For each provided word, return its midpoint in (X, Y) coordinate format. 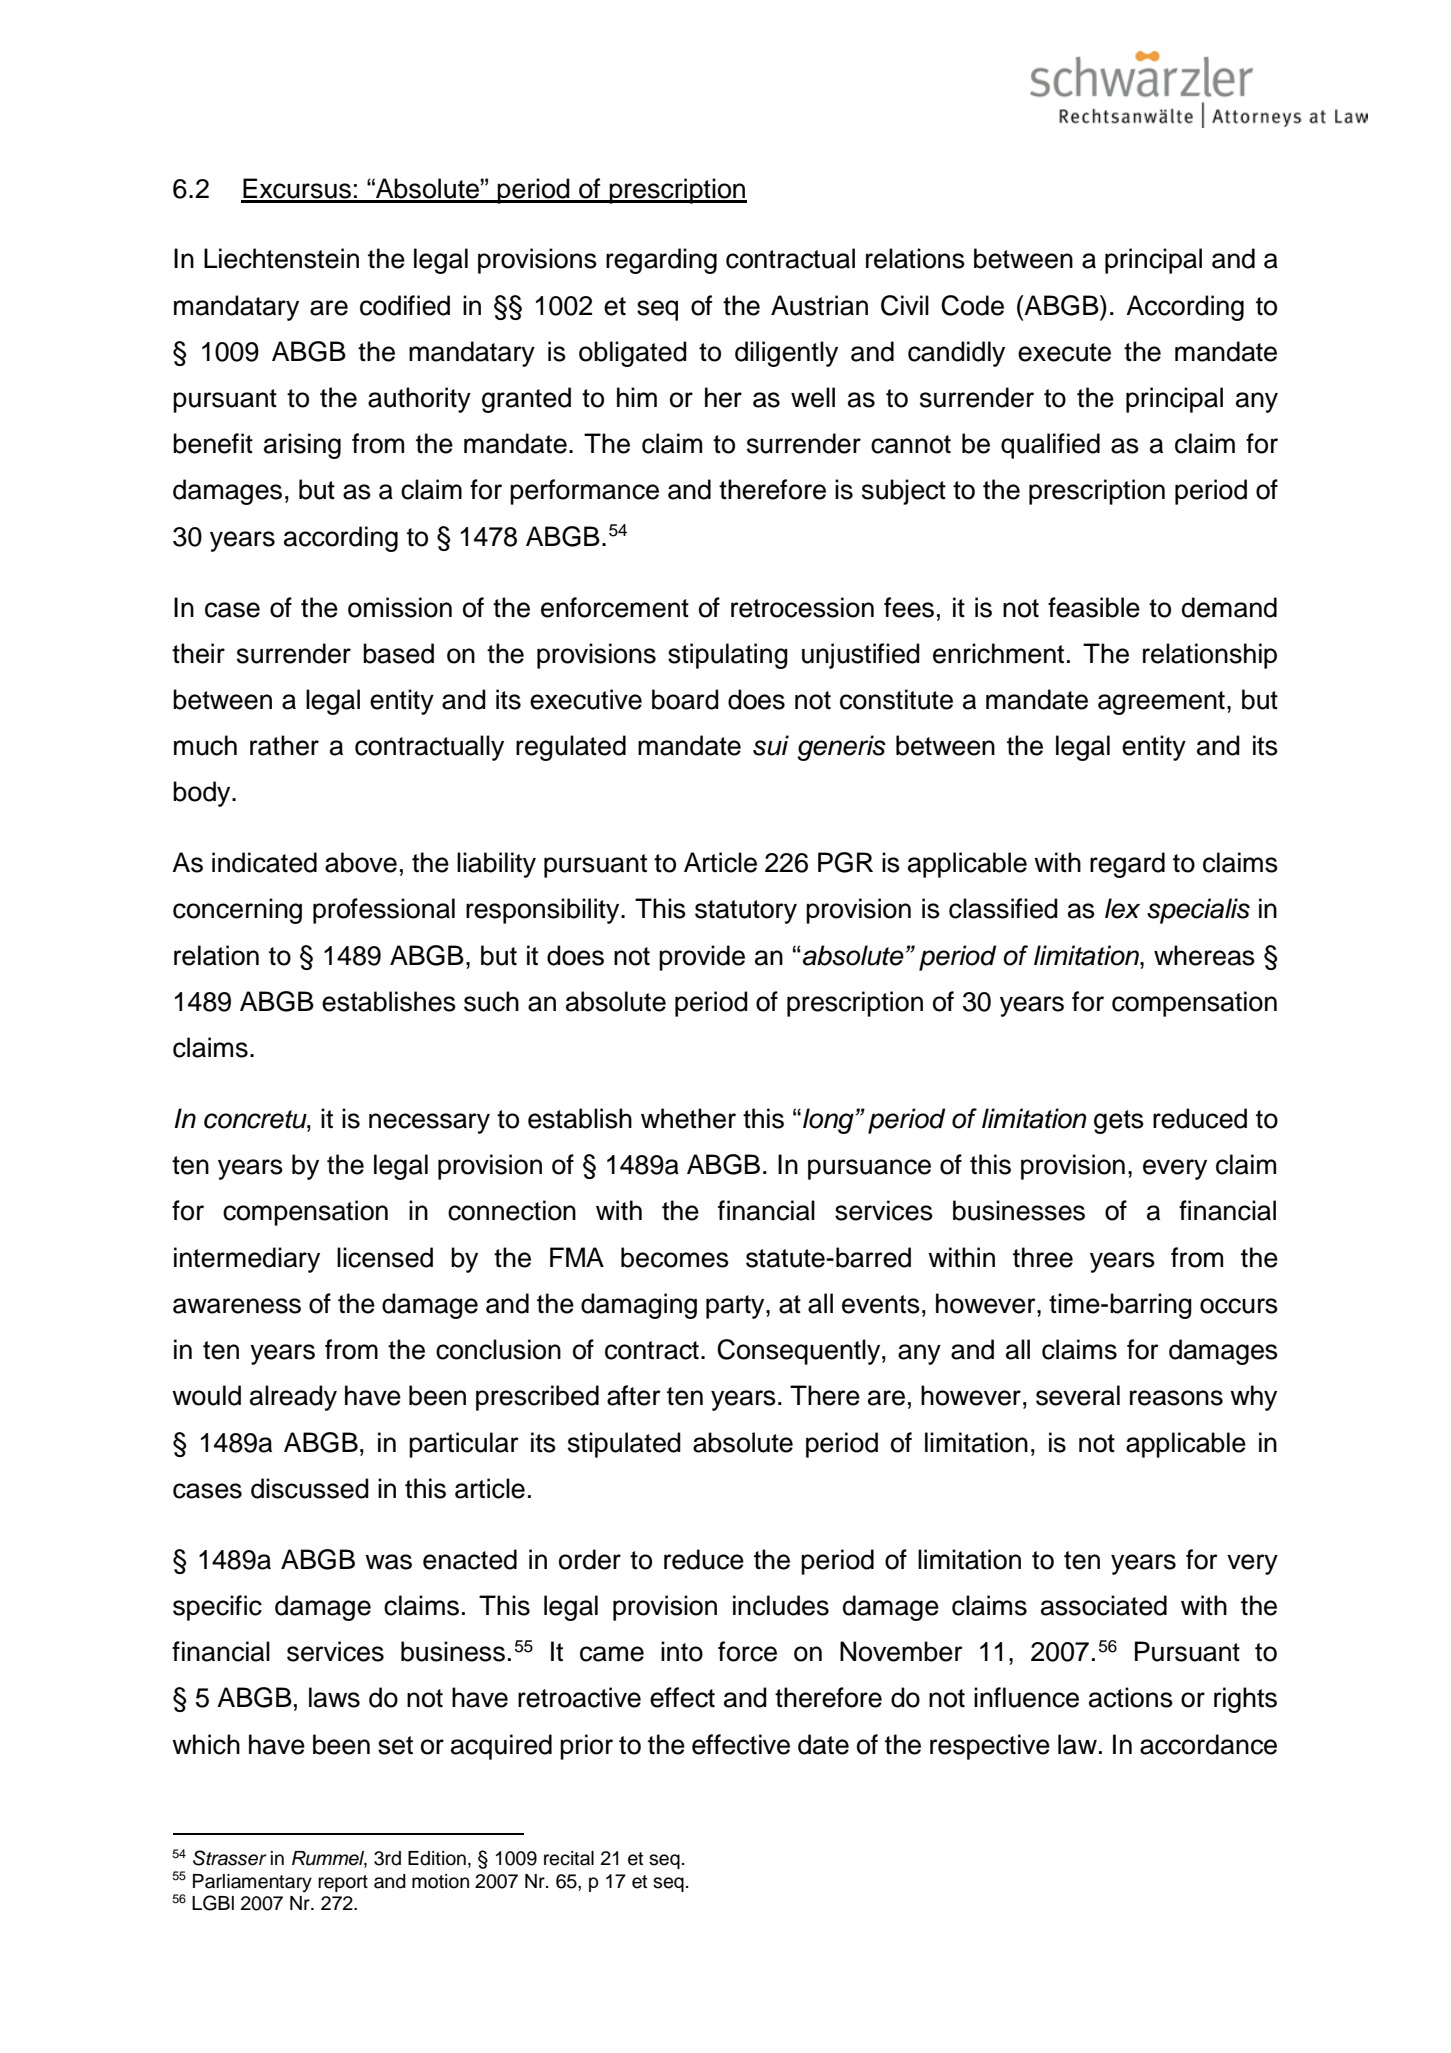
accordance (1208, 1744)
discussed (310, 1488)
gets (1119, 1122)
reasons (1176, 1398)
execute (1064, 352)
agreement (1161, 703)
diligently (786, 354)
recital (569, 1858)
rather (284, 745)
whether (688, 1118)
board (685, 699)
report (343, 1883)
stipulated (624, 1445)
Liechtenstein (281, 258)
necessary (429, 1123)
